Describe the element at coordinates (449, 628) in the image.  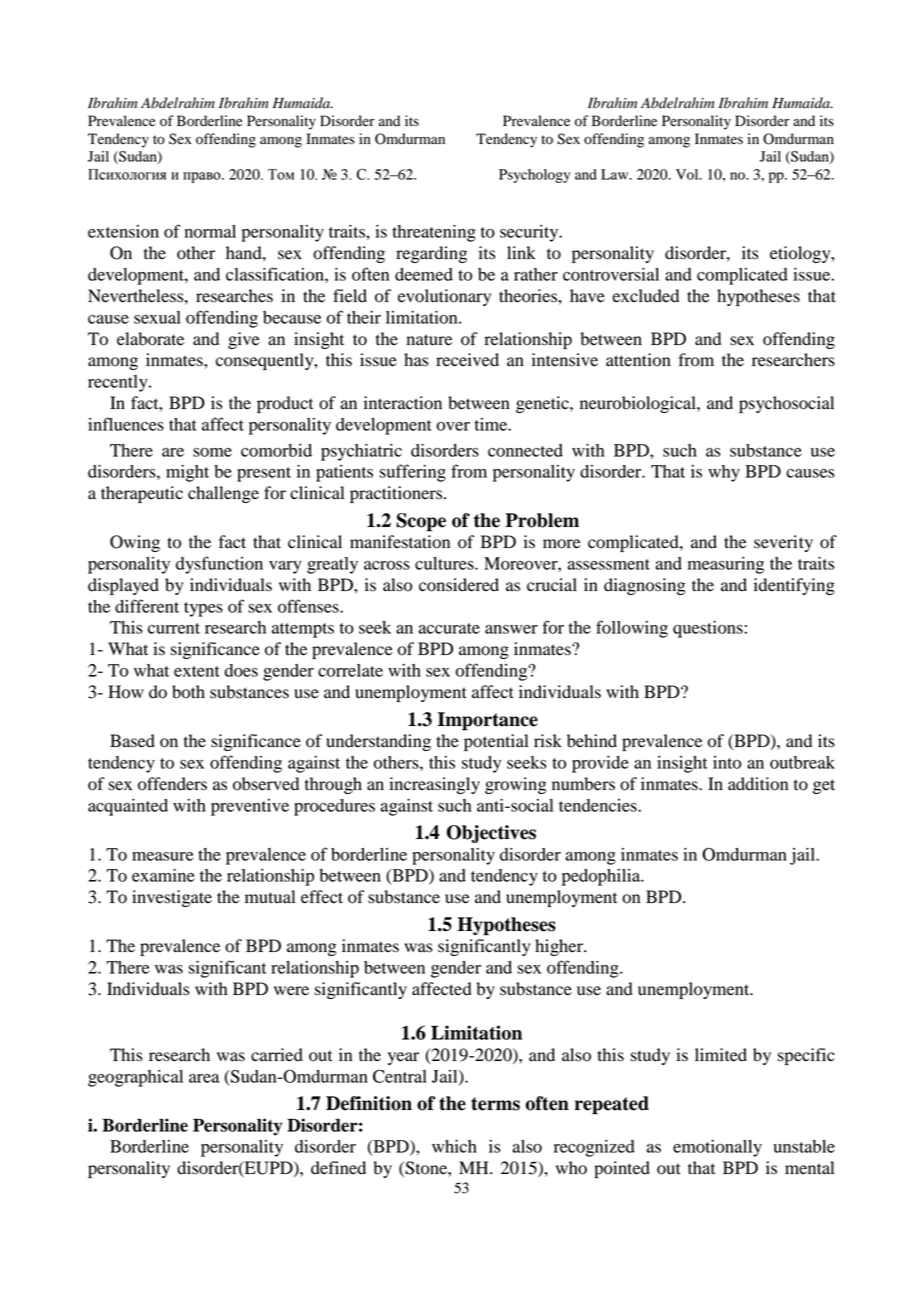
I see `accurate` at that location.
